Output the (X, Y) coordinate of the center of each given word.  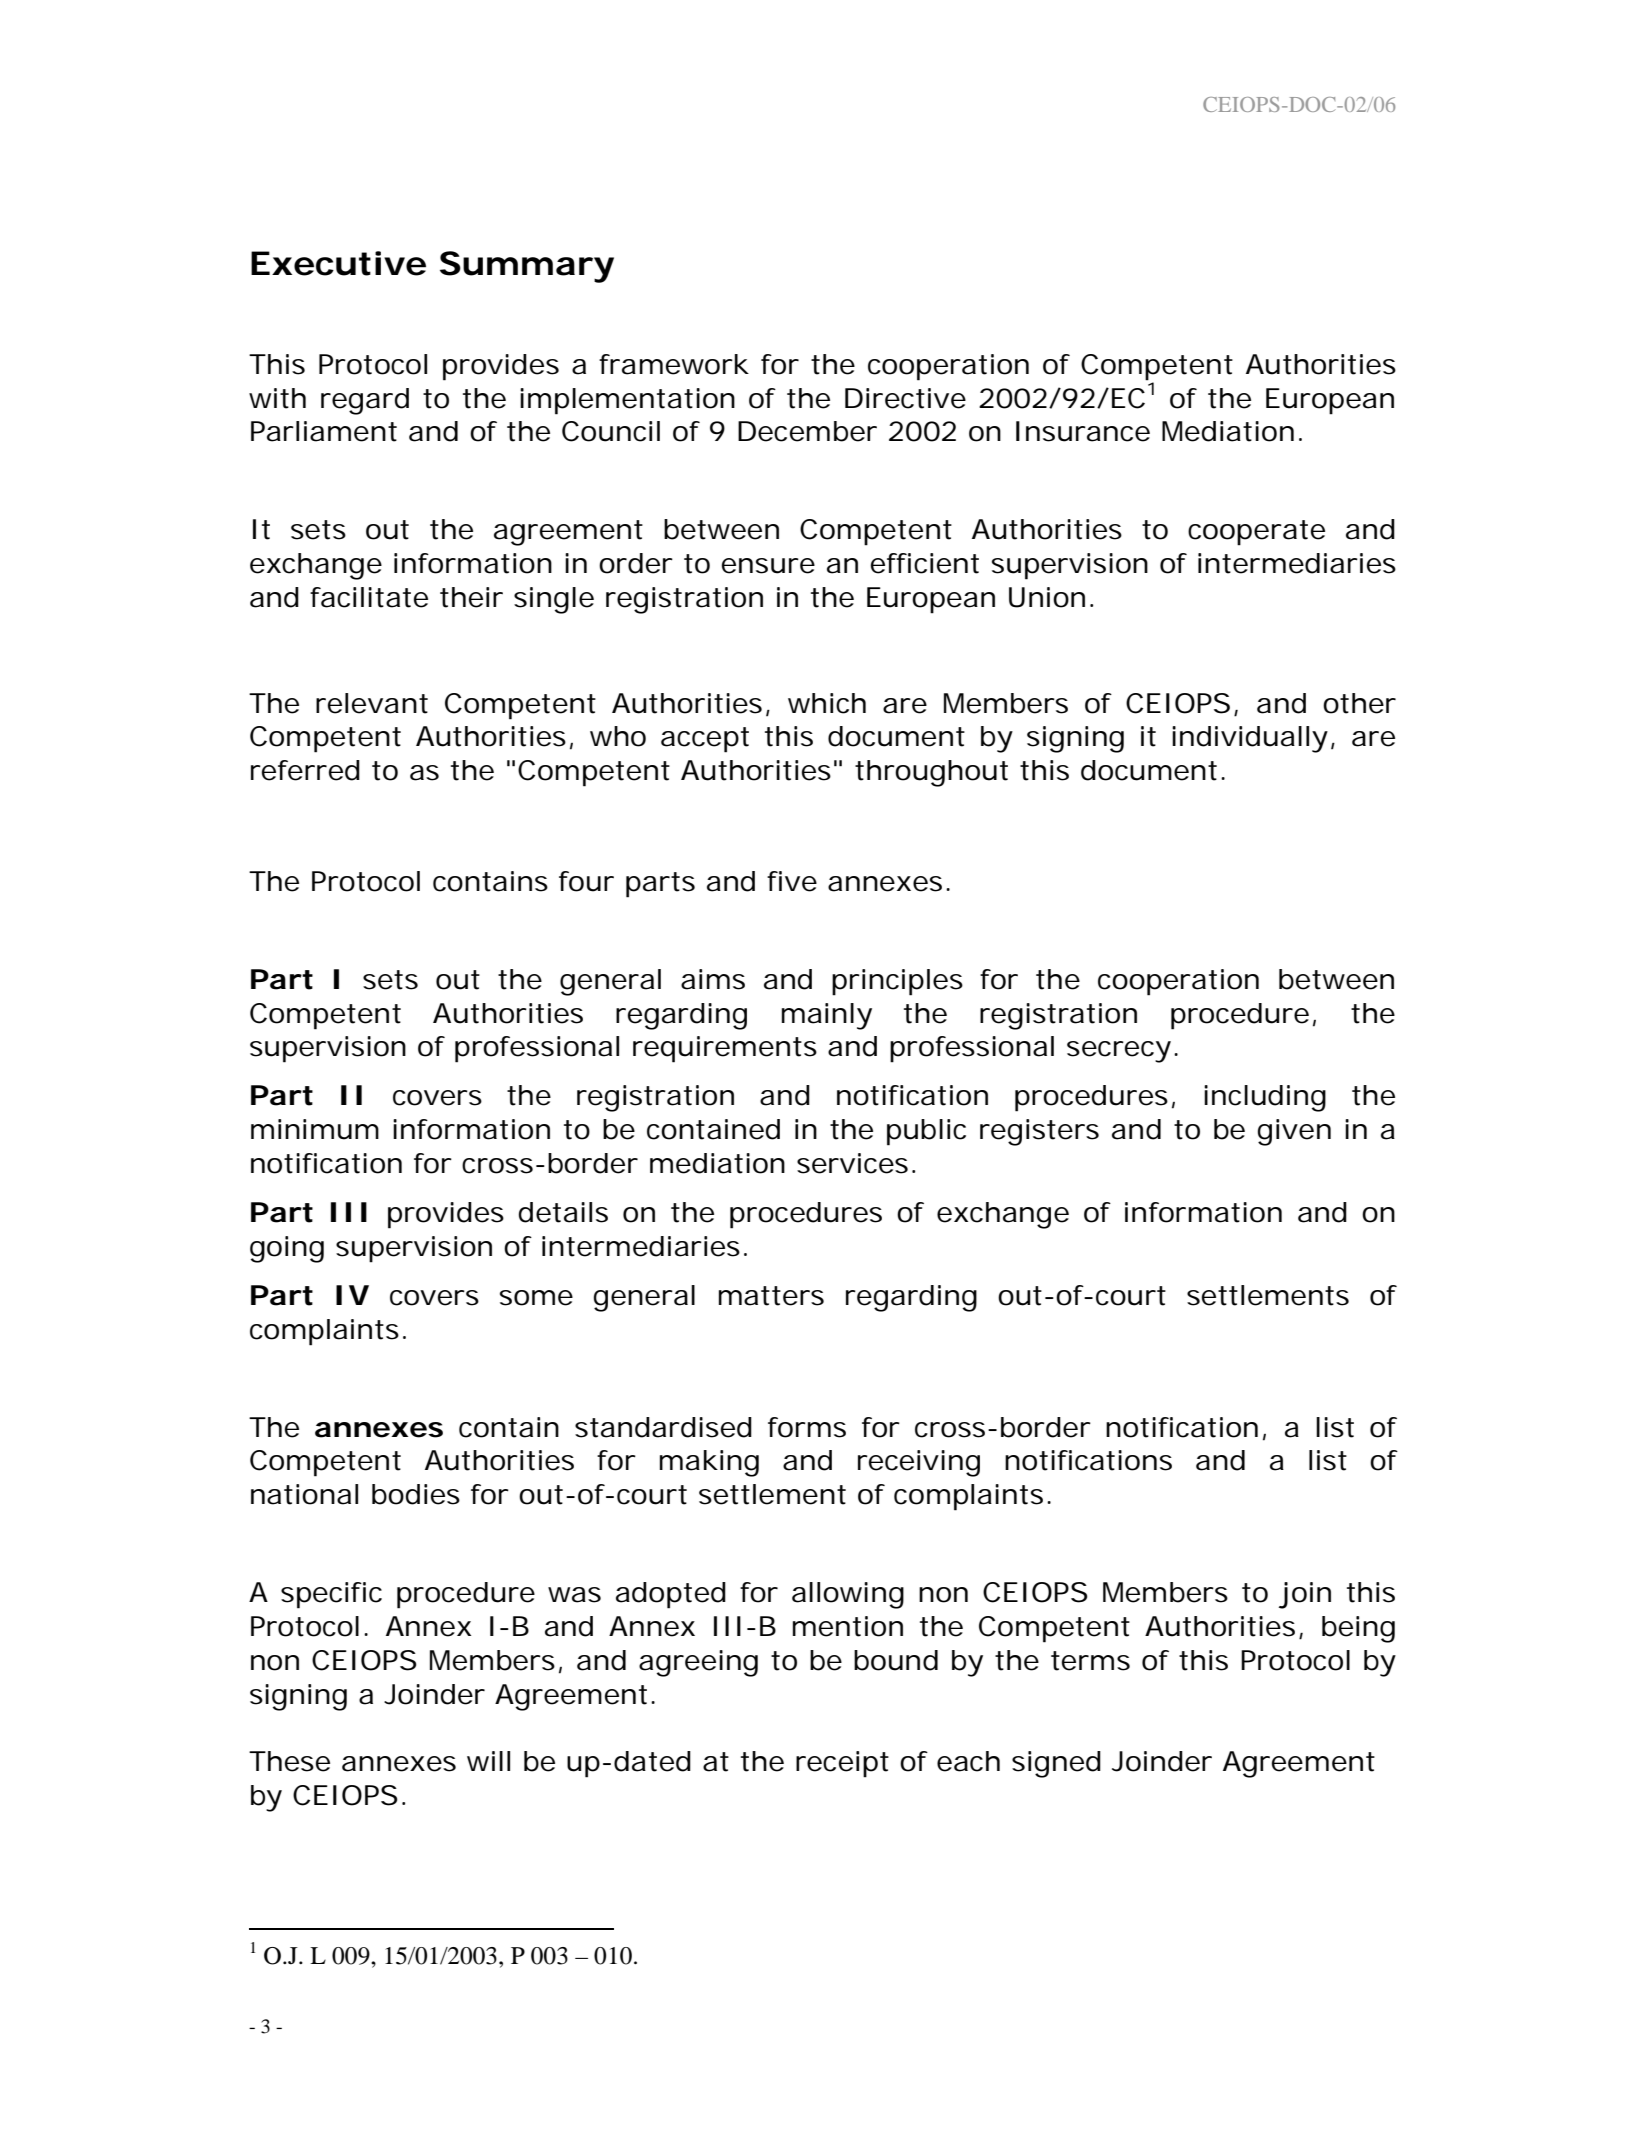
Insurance (1083, 431)
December (807, 431)
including (1265, 1098)
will (488, 1761)
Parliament (324, 431)
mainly (827, 1016)
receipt (842, 1764)
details (563, 1212)
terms (1090, 1661)
